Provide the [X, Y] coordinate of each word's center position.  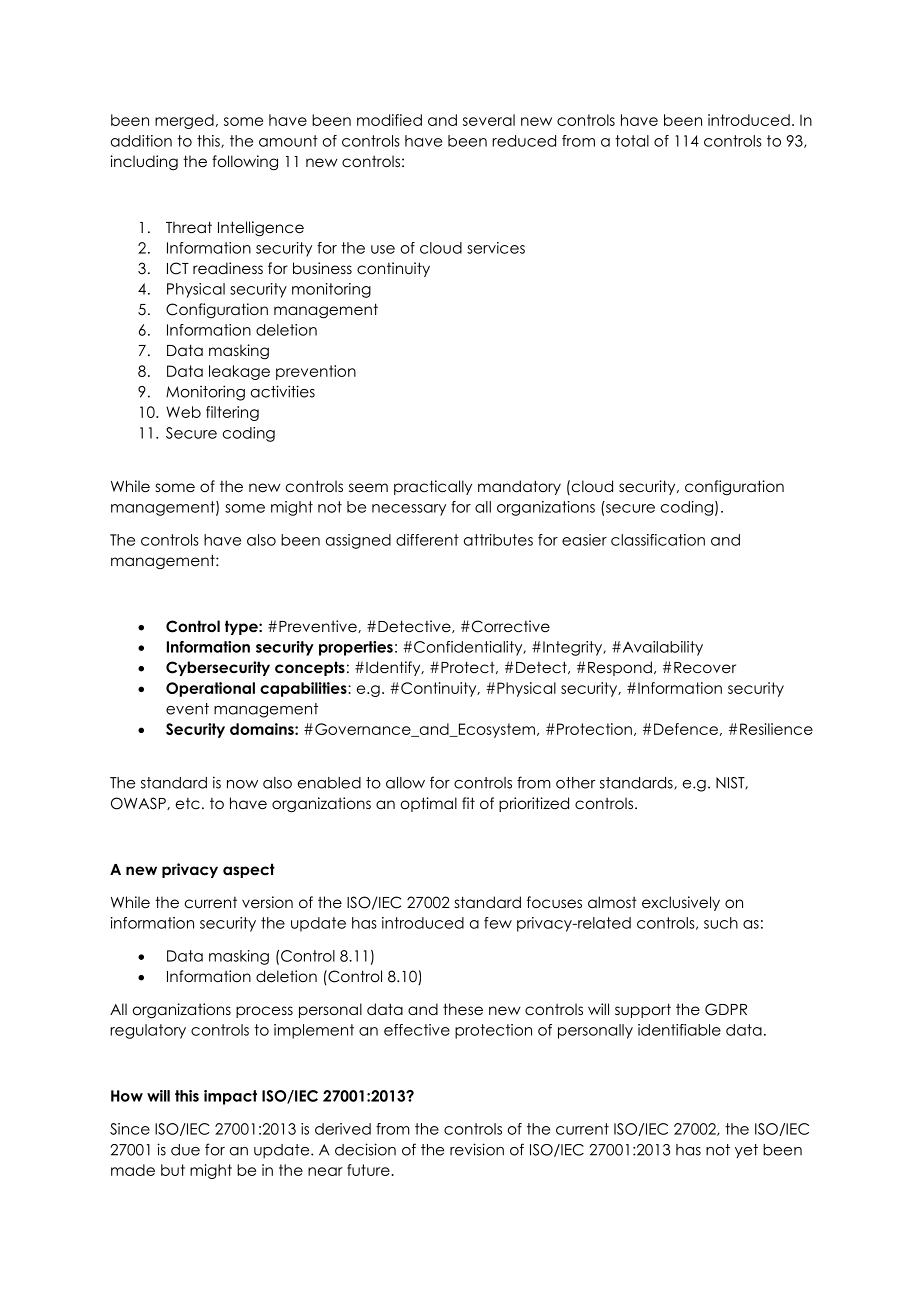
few [498, 923]
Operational [210, 689]
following [245, 162]
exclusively [681, 903]
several [489, 120]
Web [183, 412]
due [185, 1150]
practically [433, 487]
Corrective [509, 626]
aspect [249, 870]
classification [658, 540]
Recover [705, 668]
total [632, 141]
